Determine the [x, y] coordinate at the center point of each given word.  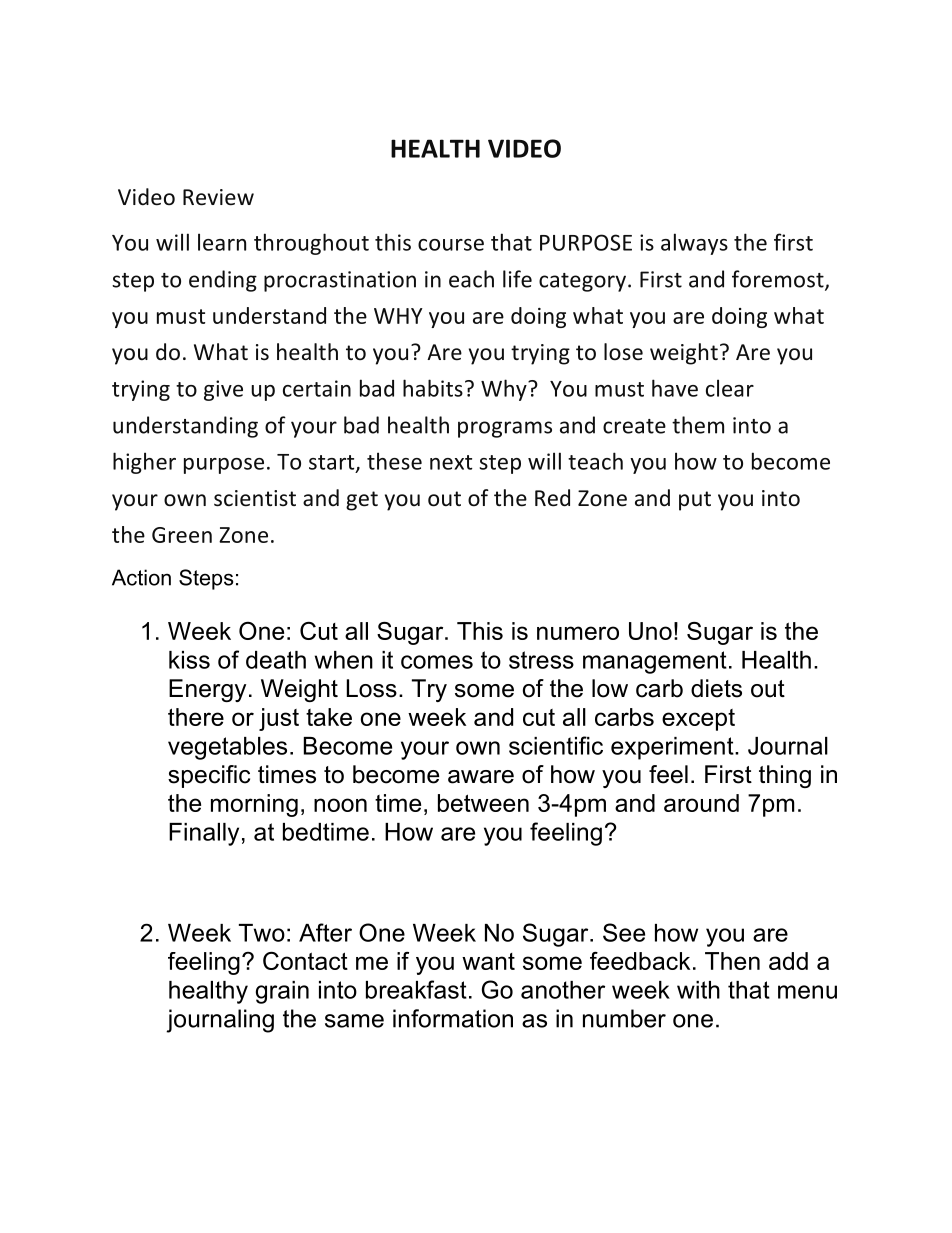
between [483, 803]
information [453, 1018]
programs [505, 429]
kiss [189, 660]
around [701, 803]
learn [222, 242]
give [223, 390]
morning [254, 805]
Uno [650, 631]
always [694, 244]
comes [437, 662]
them [698, 425]
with [698, 990]
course [451, 245]
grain [282, 992]
